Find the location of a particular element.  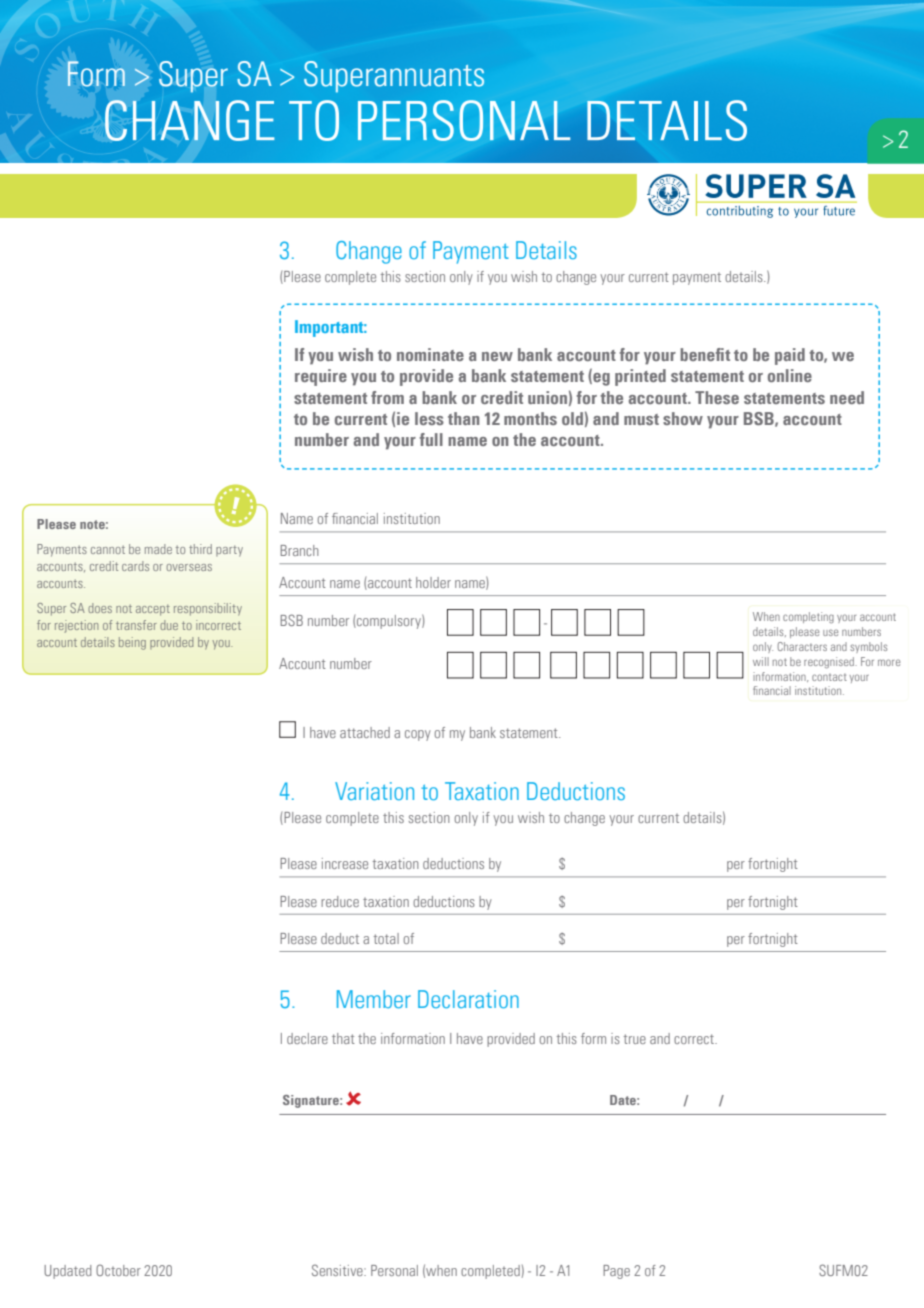

online is located at coordinates (790, 375).
